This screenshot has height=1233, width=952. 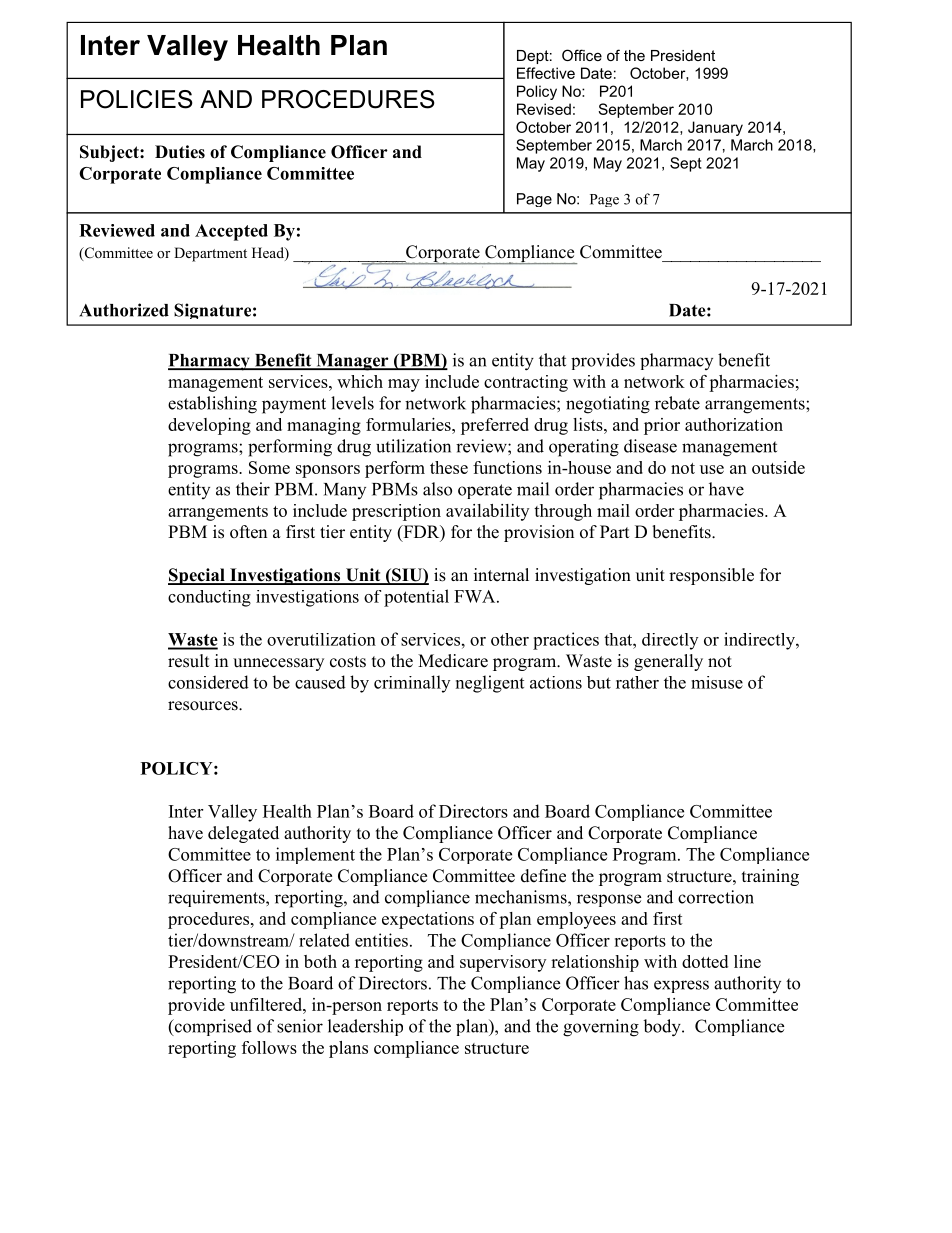 I want to click on responsible, so click(x=711, y=576).
